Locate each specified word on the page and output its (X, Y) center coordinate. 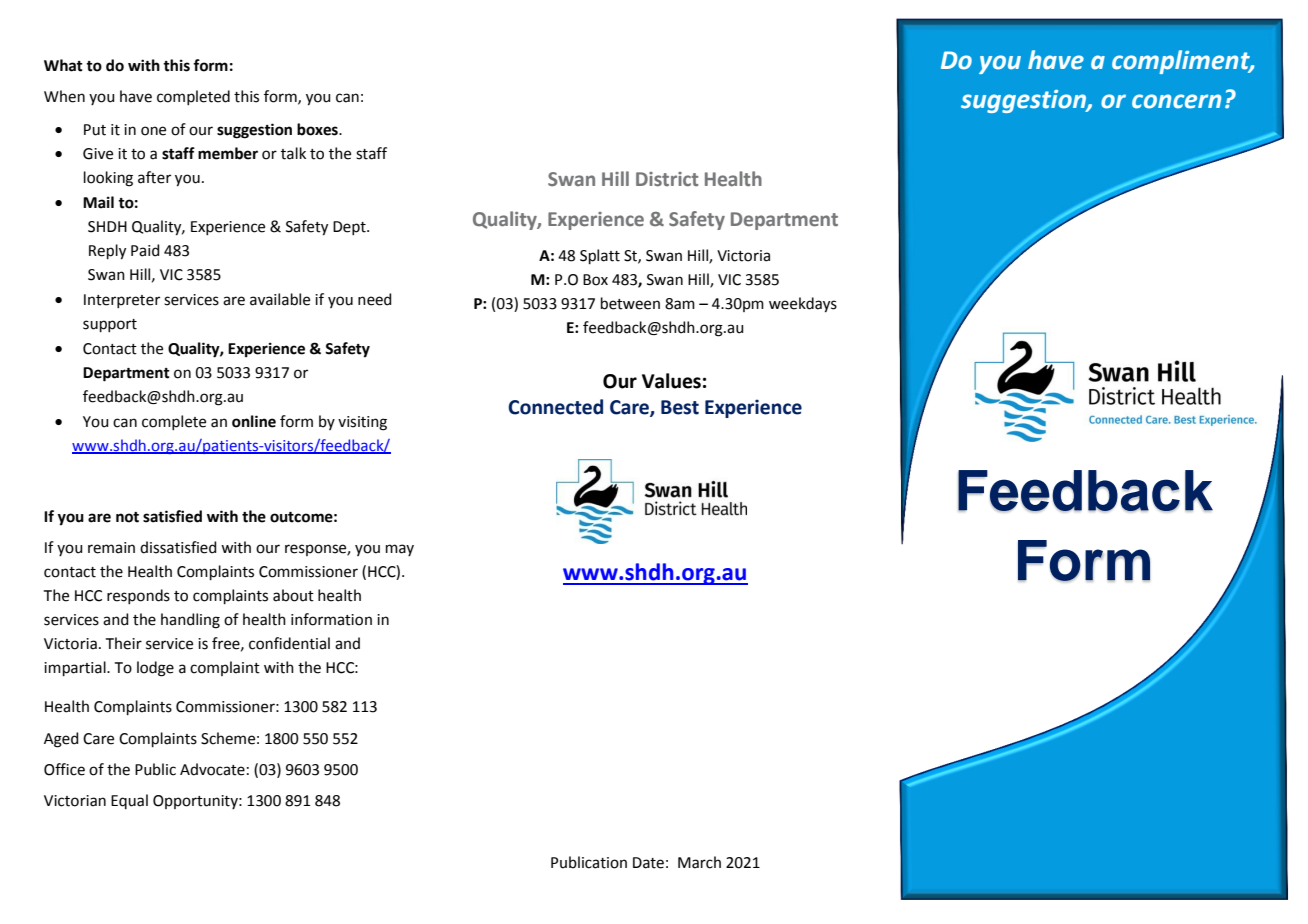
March (699, 862)
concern (1176, 101)
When (64, 96)
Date (648, 863)
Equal (129, 801)
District (667, 179)
